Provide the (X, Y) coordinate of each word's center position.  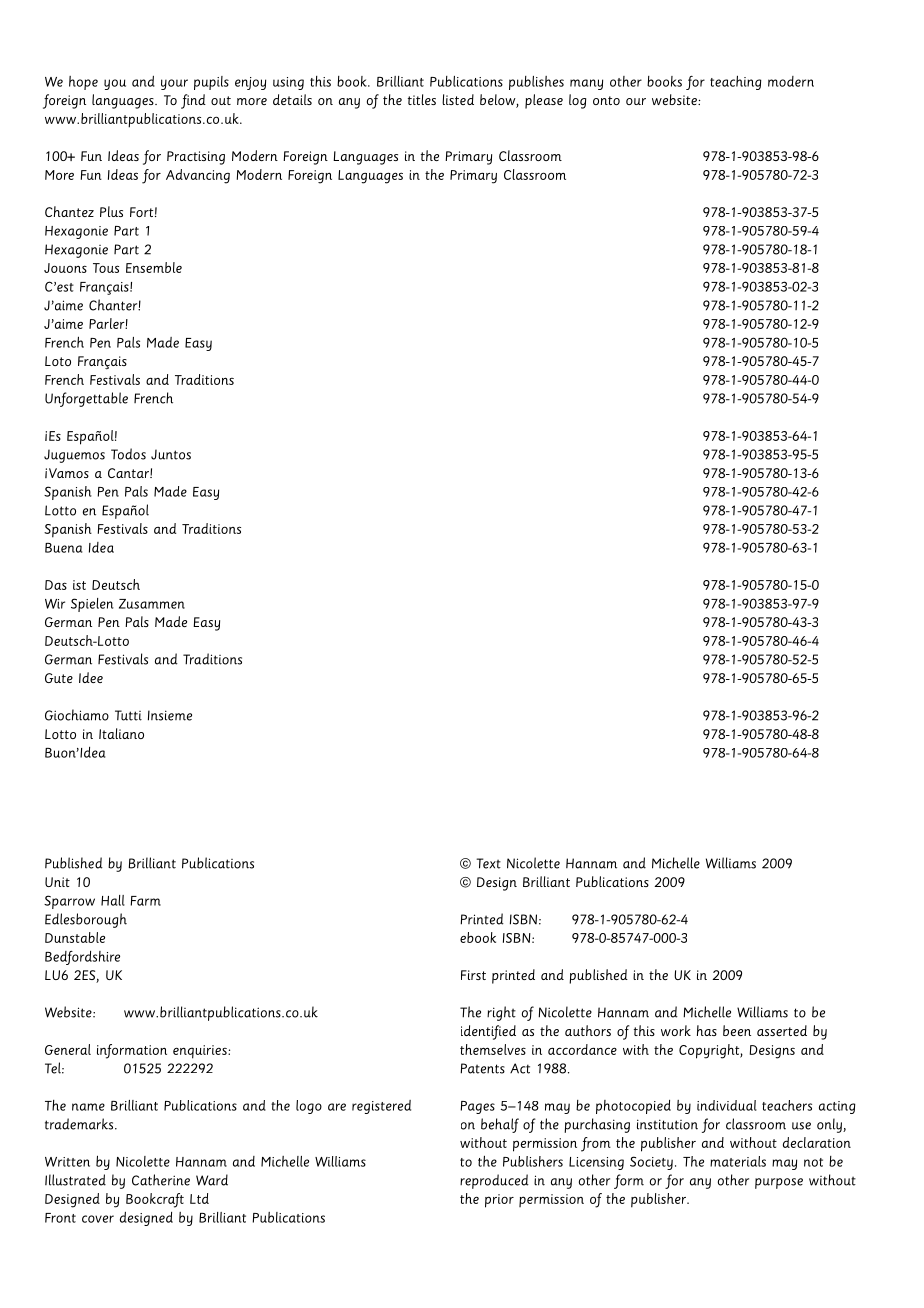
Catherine (161, 1180)
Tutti (128, 715)
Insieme (170, 715)
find (193, 101)
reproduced (494, 1181)
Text (488, 863)
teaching (736, 82)
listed (458, 99)
